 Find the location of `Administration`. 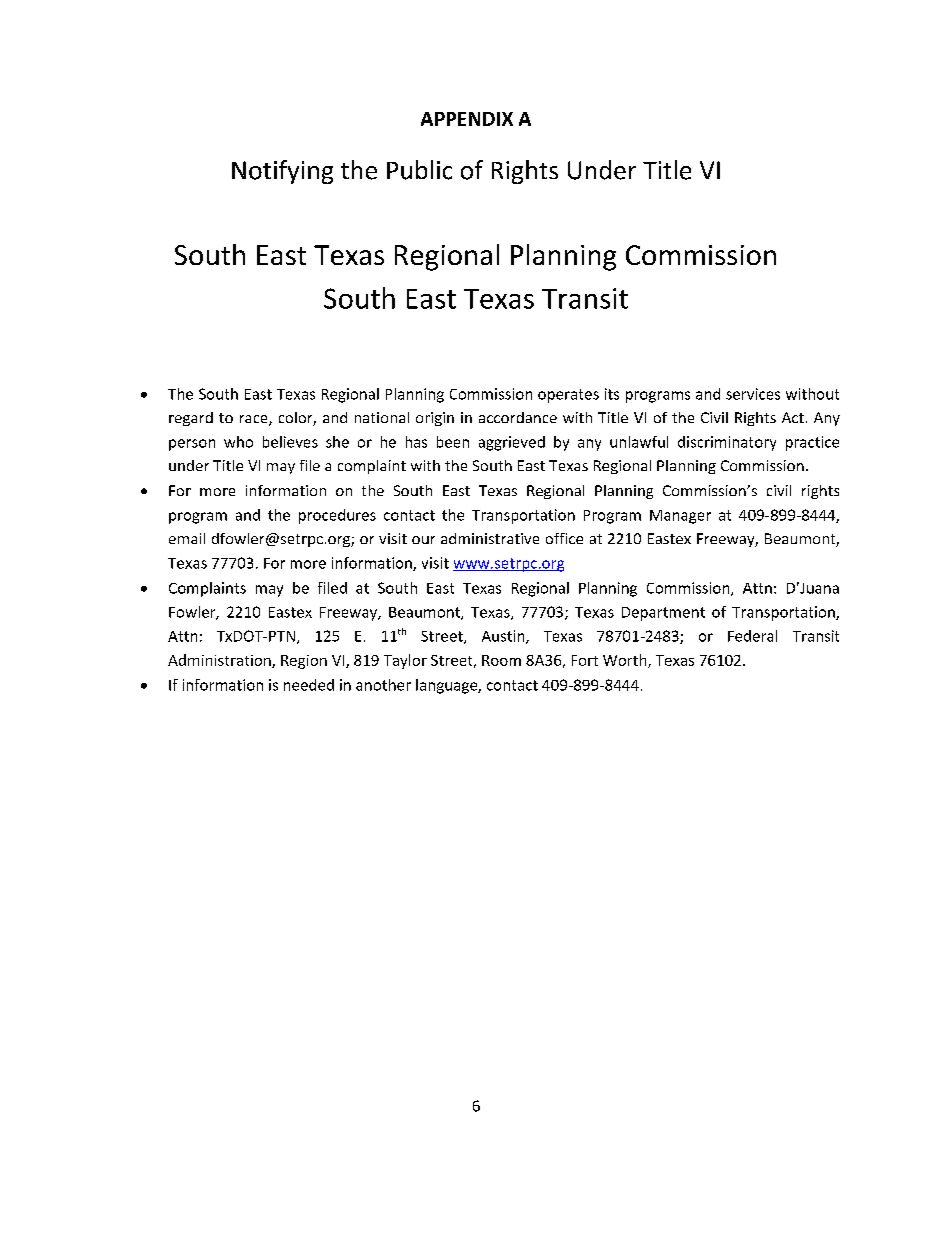

Administration is located at coordinates (220, 661).
